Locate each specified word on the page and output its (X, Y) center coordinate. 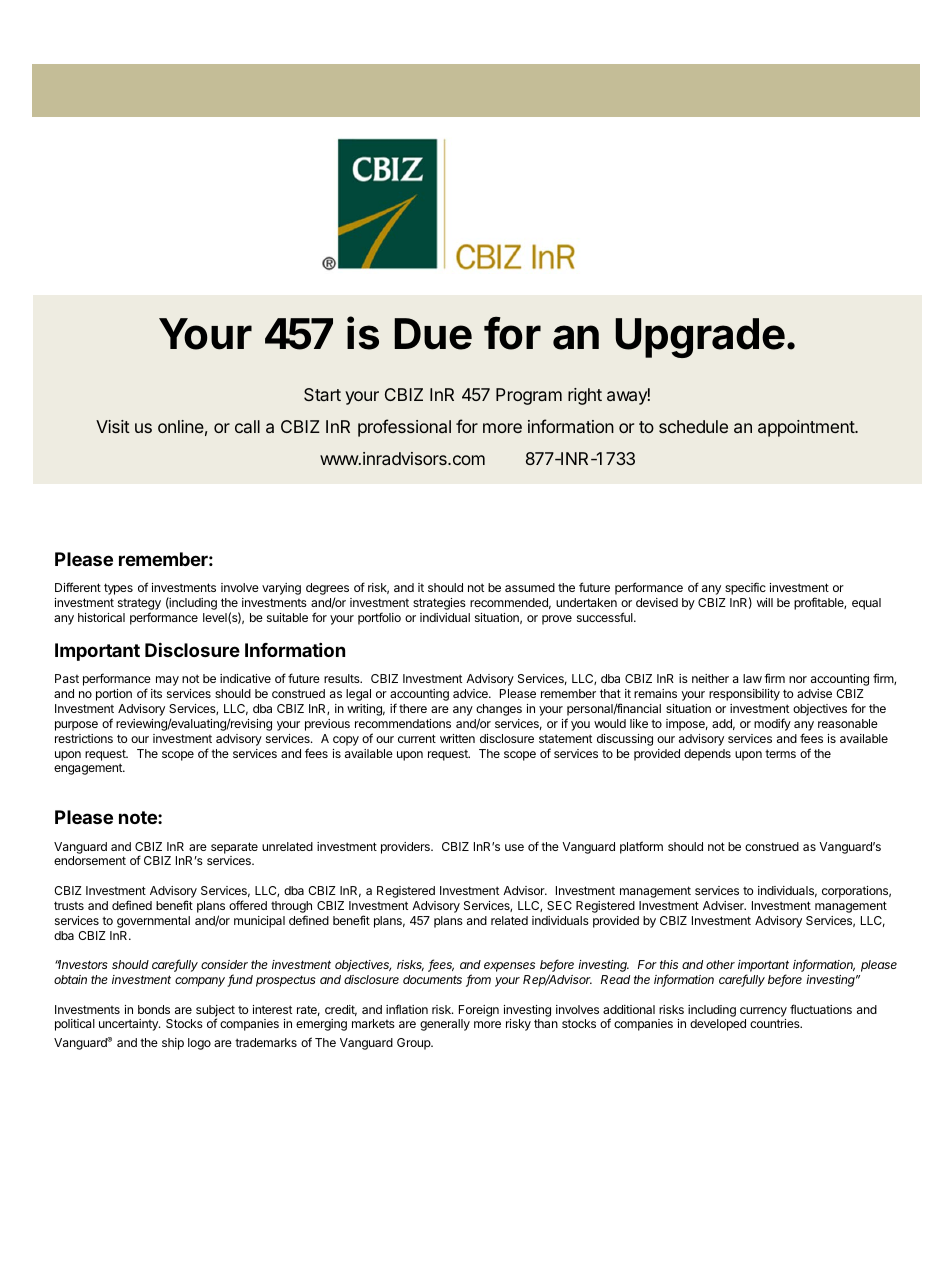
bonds (154, 1009)
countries (776, 1023)
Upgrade (700, 338)
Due (433, 334)
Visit (113, 426)
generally (445, 1025)
